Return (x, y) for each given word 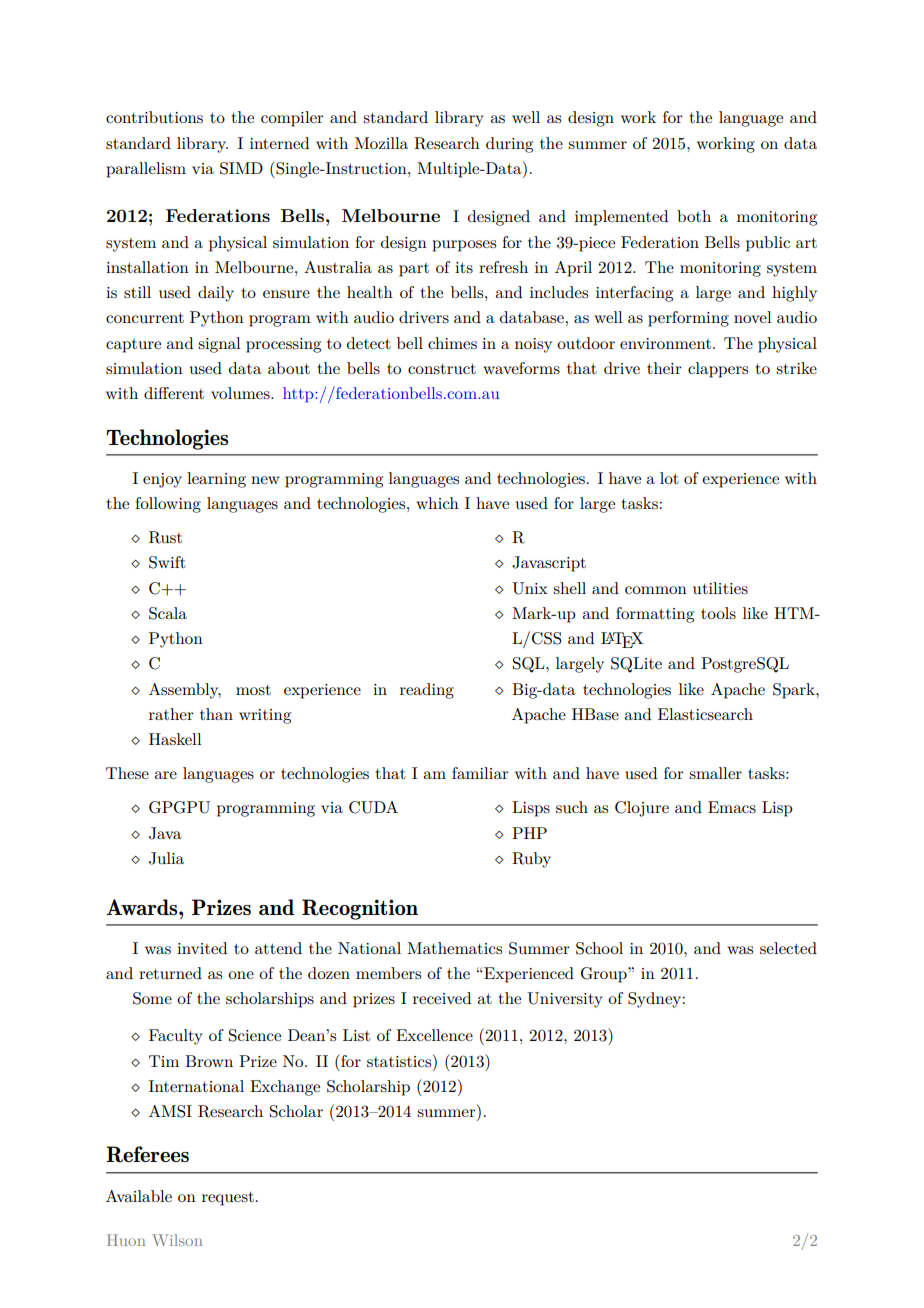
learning (216, 480)
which (437, 503)
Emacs (732, 807)
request (228, 1199)
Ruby (531, 860)
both (694, 216)
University (565, 1000)
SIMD (241, 168)
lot (669, 478)
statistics (400, 1060)
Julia (166, 858)
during (509, 145)
